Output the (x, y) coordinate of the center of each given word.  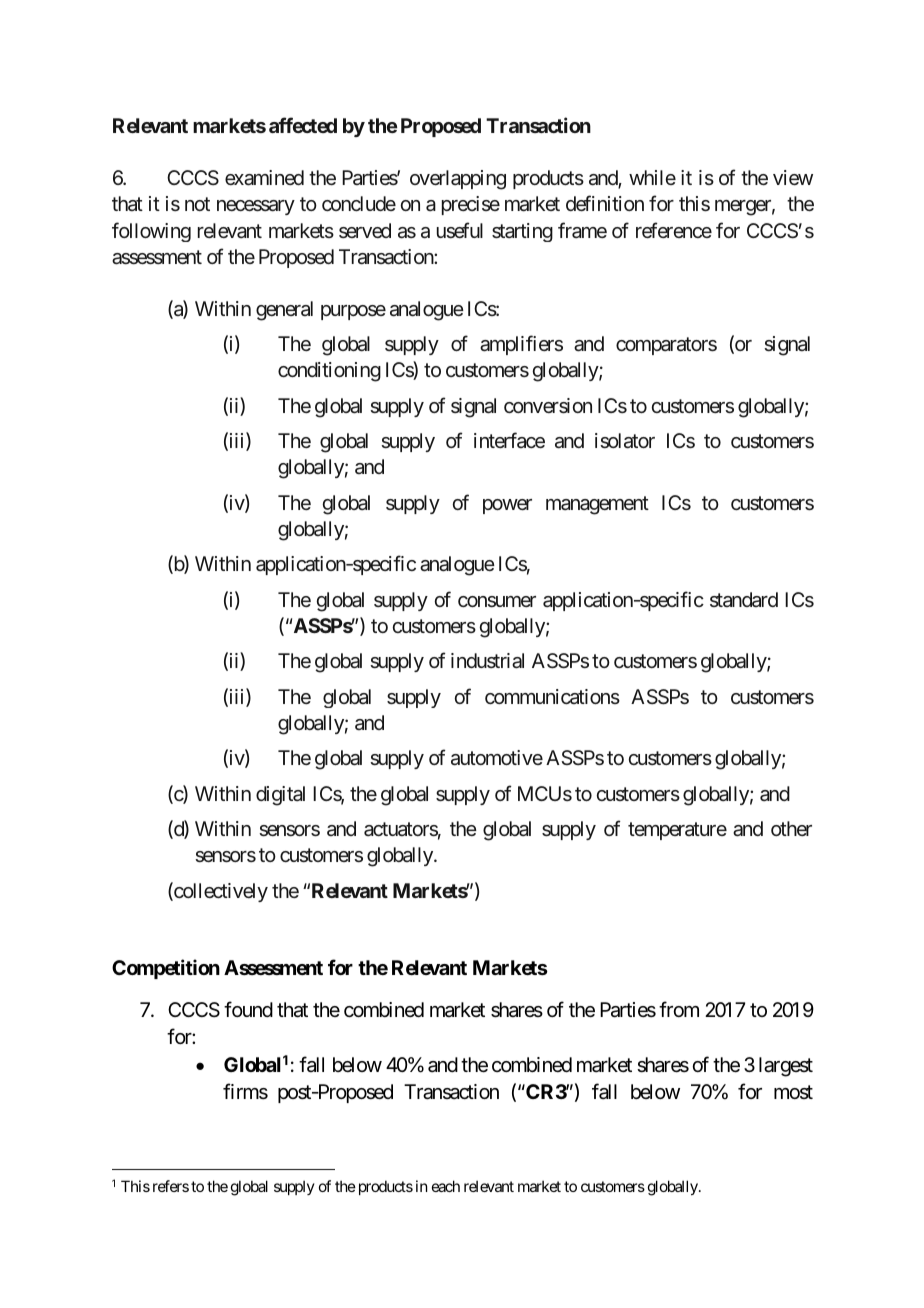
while (652, 177)
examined (264, 178)
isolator (625, 441)
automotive (497, 758)
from (679, 1009)
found (248, 1009)
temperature (677, 831)
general (284, 311)
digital (280, 796)
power (507, 506)
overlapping (458, 180)
